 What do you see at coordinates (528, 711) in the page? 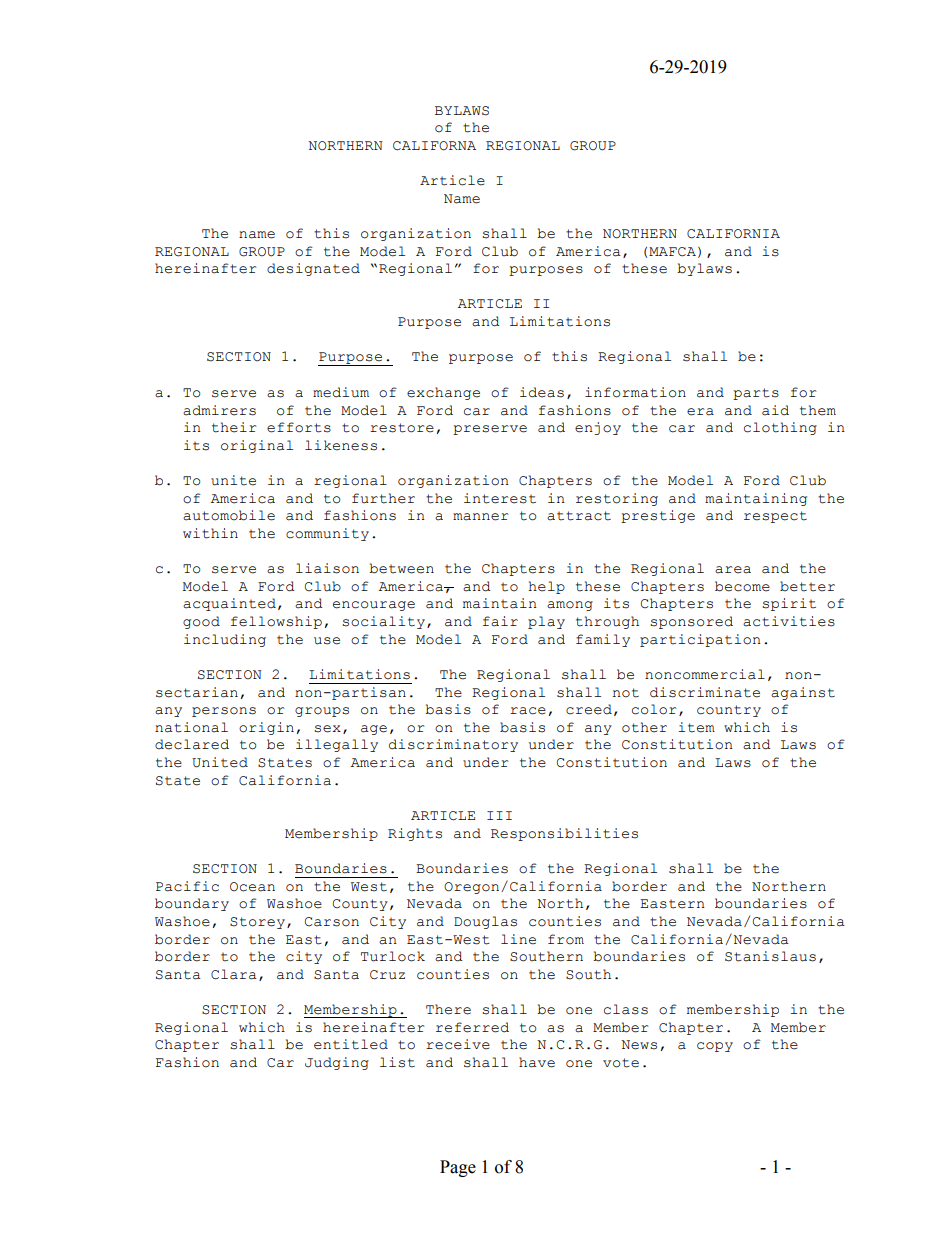
I see `race` at bounding box center [528, 711].
